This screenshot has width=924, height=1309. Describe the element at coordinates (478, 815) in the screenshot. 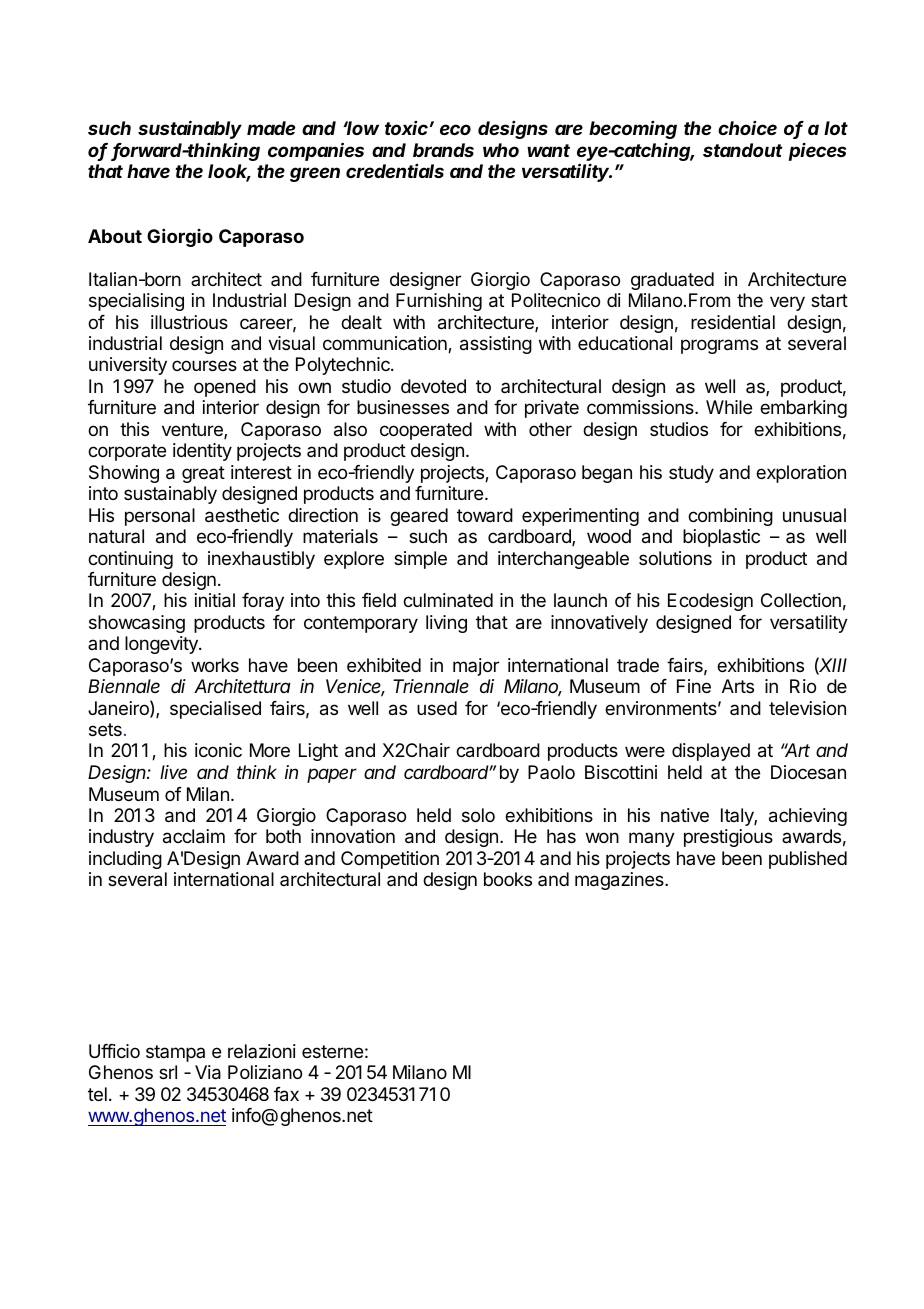

I see `solo` at that location.
